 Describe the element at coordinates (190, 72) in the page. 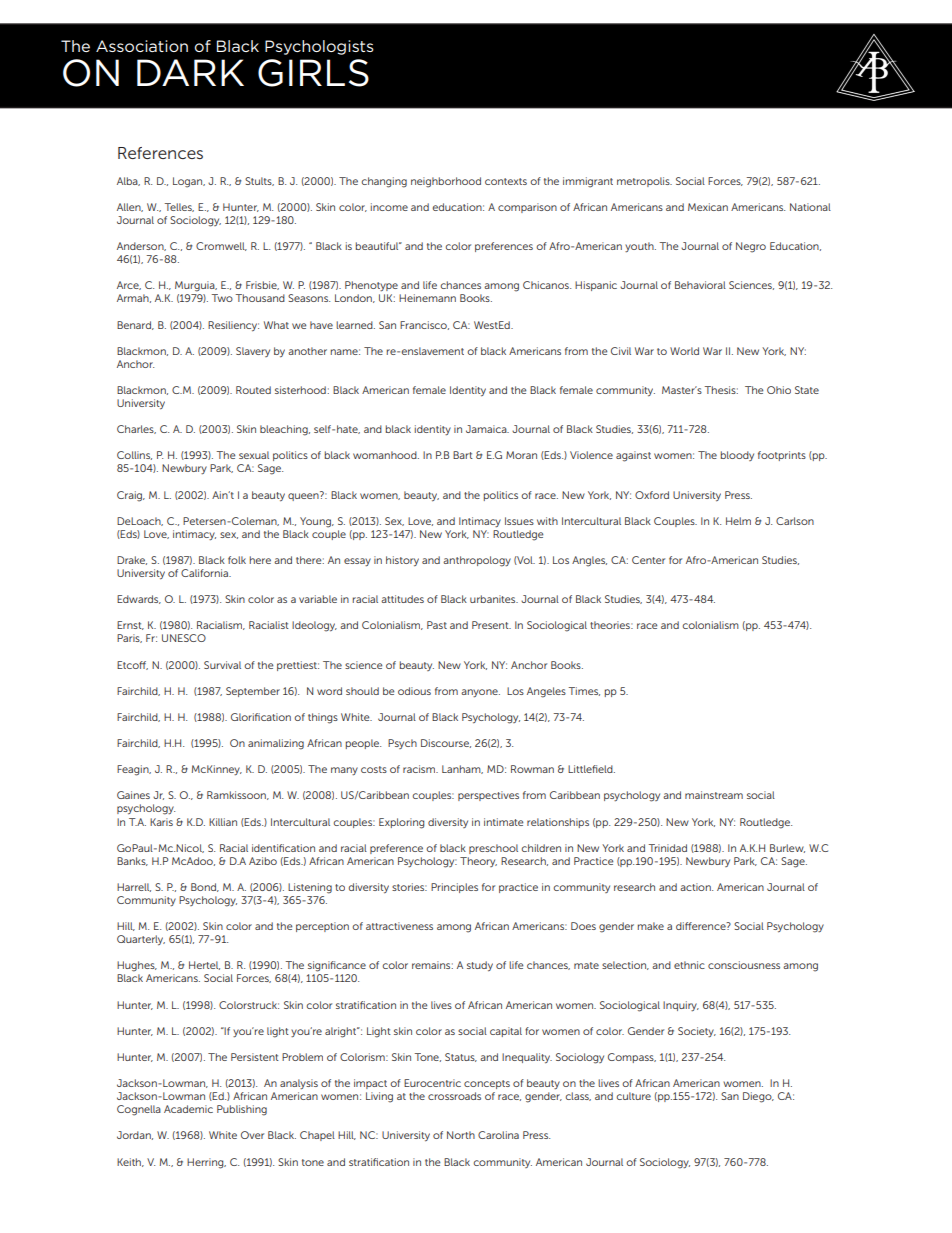

I see `DARK` at that location.
